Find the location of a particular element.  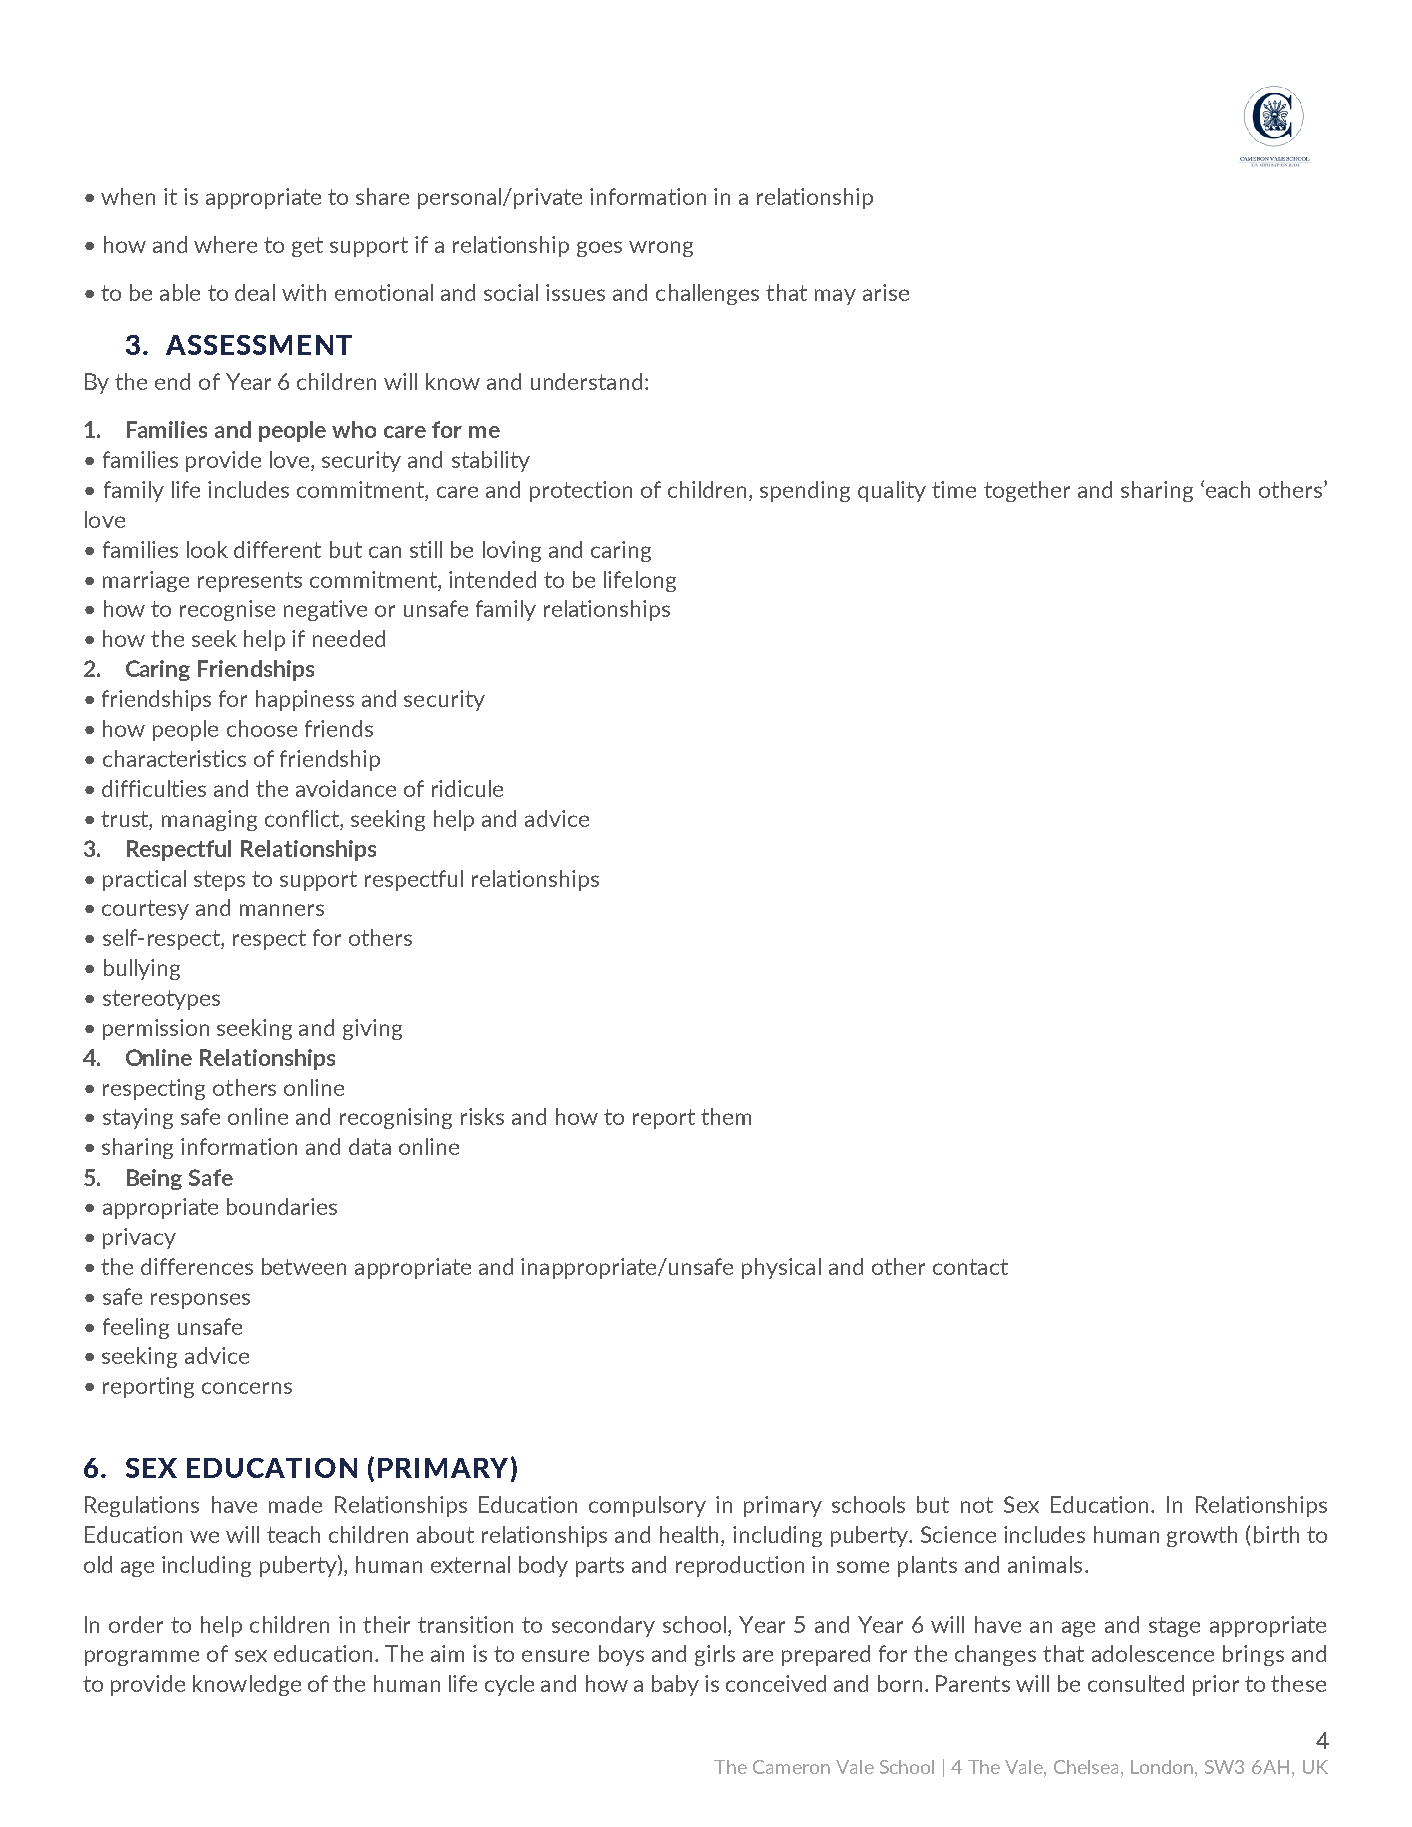

programme is located at coordinates (142, 1658).
